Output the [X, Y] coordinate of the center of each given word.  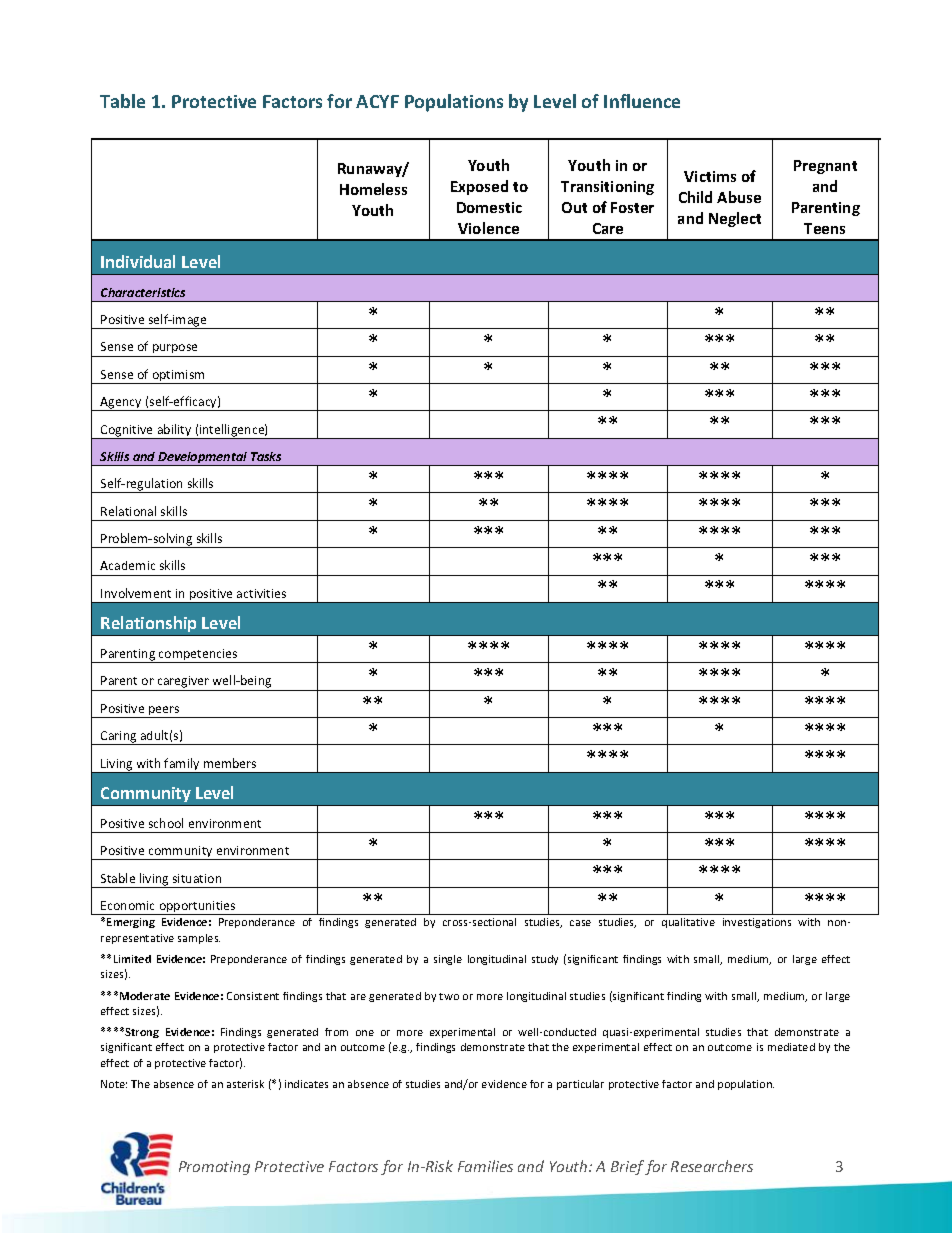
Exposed [479, 187]
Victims [710, 176]
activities [261, 593]
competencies [198, 656]
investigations [757, 923]
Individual [138, 261]
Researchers [712, 1166]
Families [485, 1166]
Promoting [214, 1168]
